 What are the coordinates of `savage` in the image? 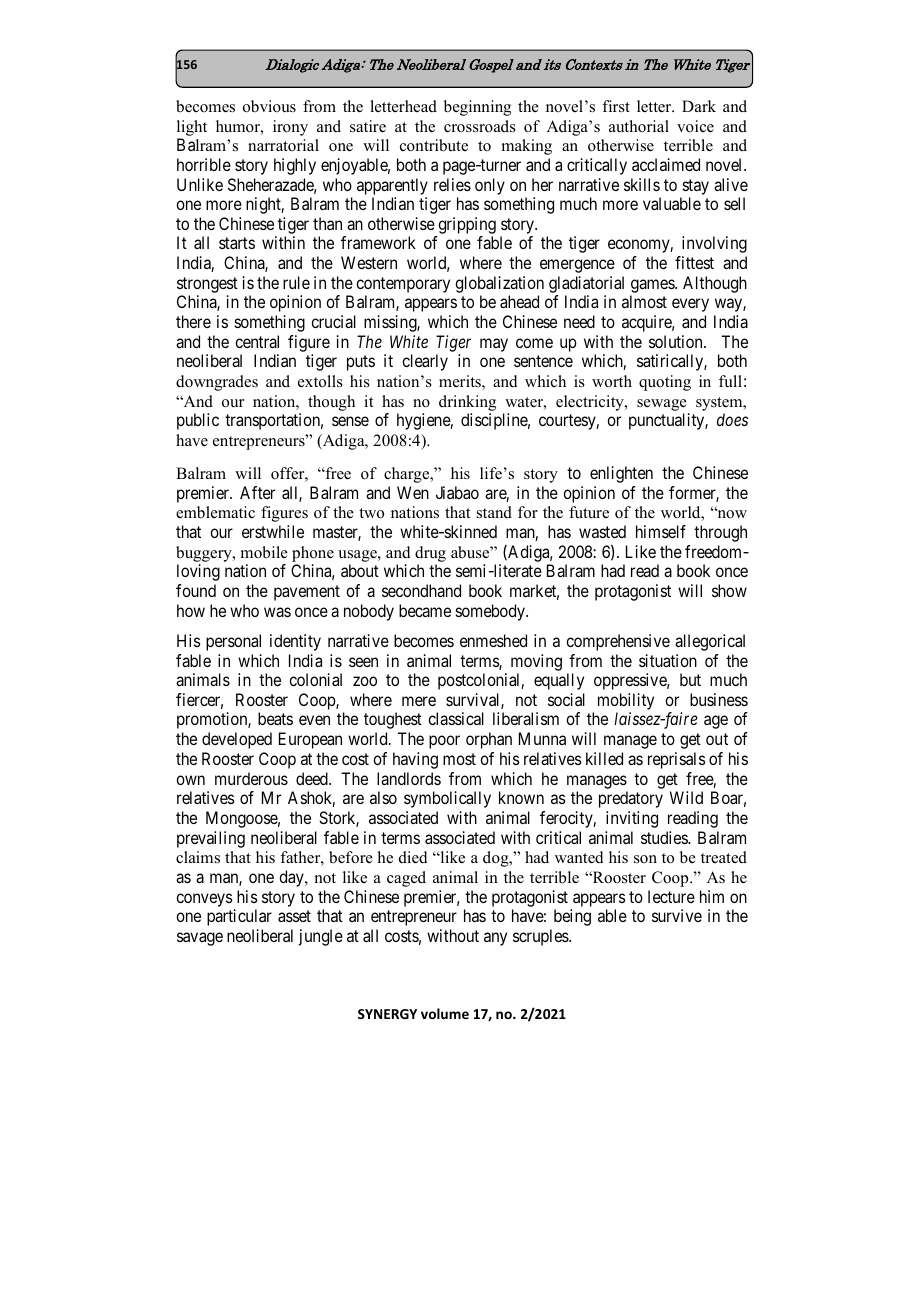 It's located at (200, 939).
